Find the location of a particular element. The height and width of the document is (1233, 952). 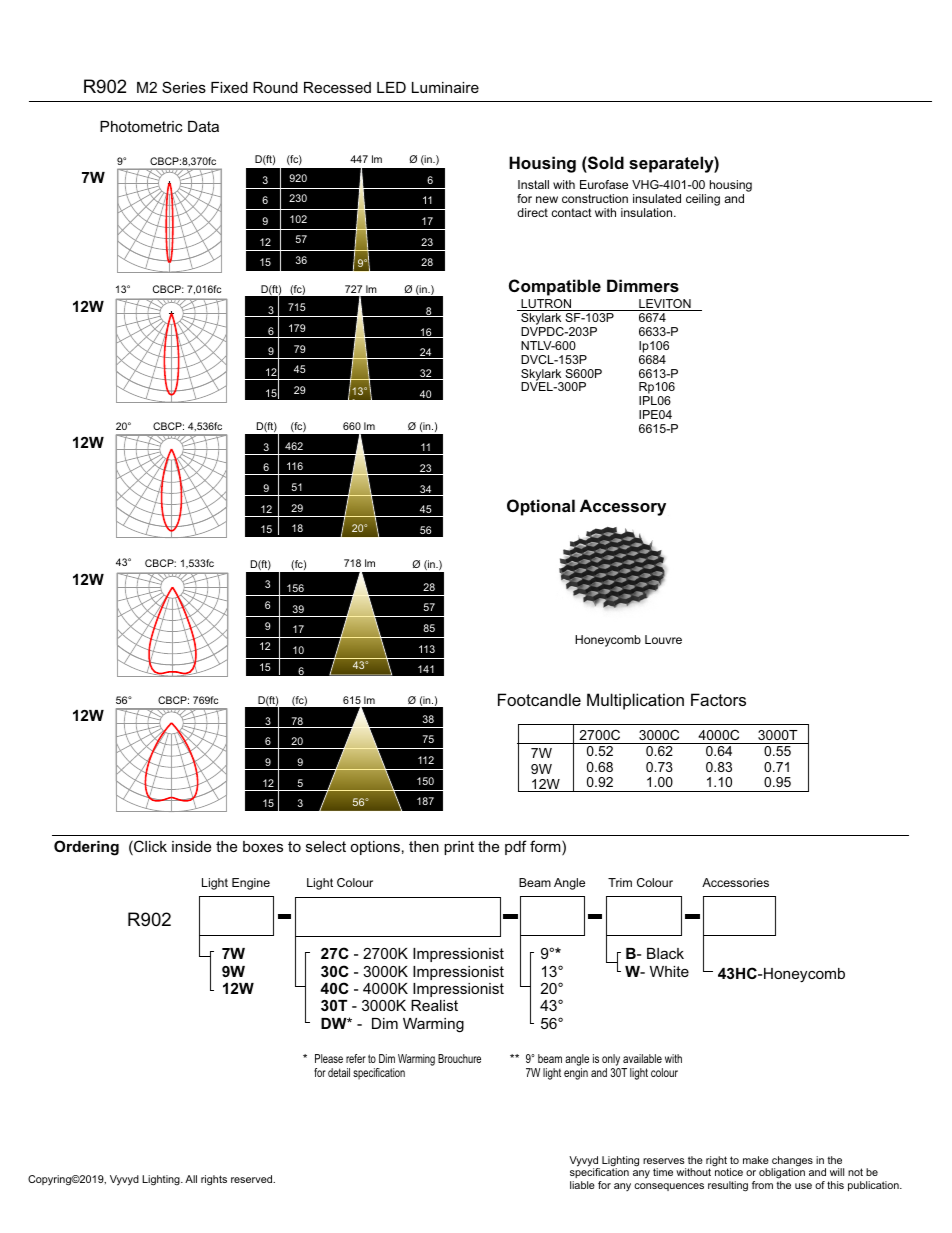

Louvre is located at coordinates (663, 639).
